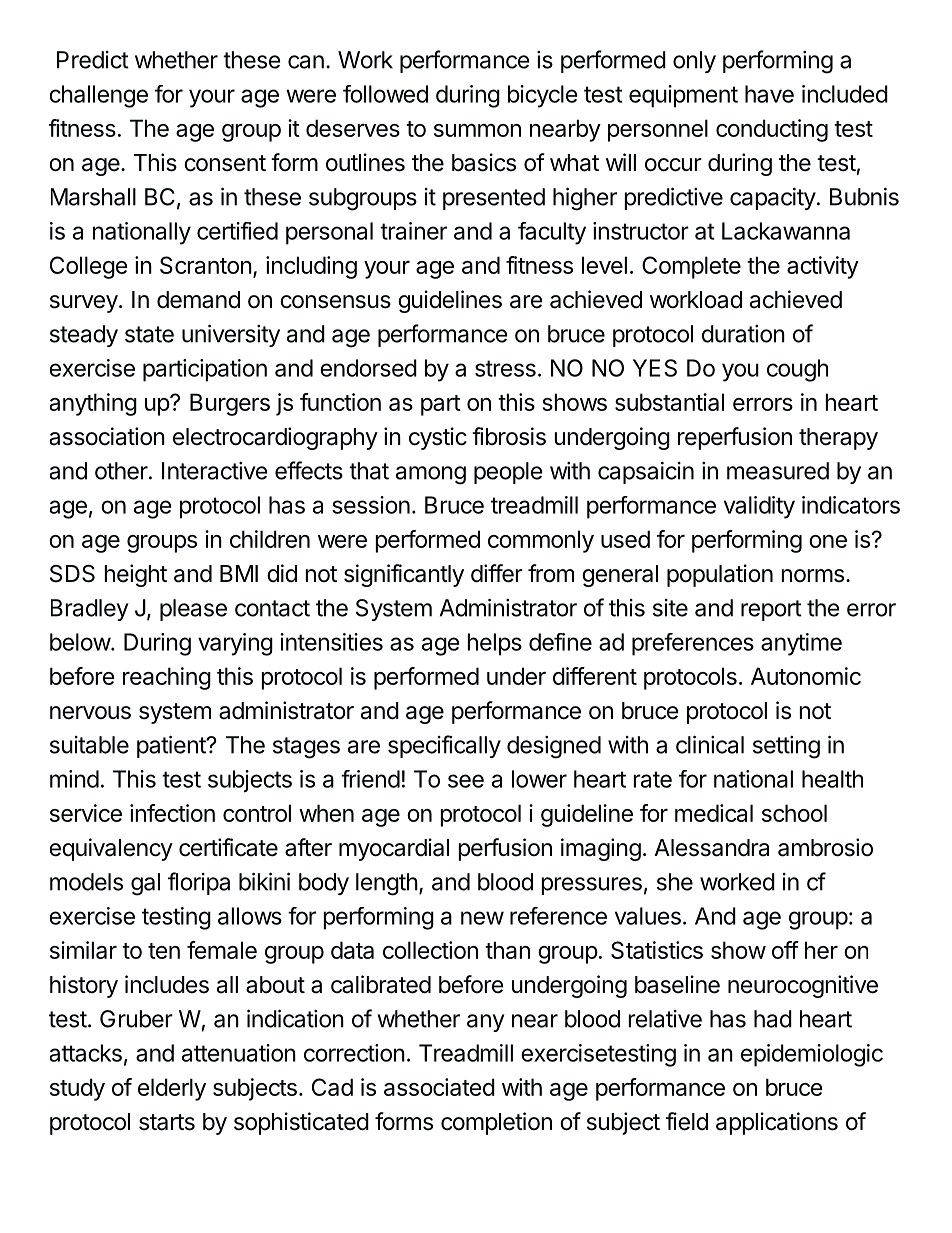 Image resolution: width=952 pixels, height=1233 pixels. Describe the element at coordinates (494, 644) in the document. I see `helps` at that location.
